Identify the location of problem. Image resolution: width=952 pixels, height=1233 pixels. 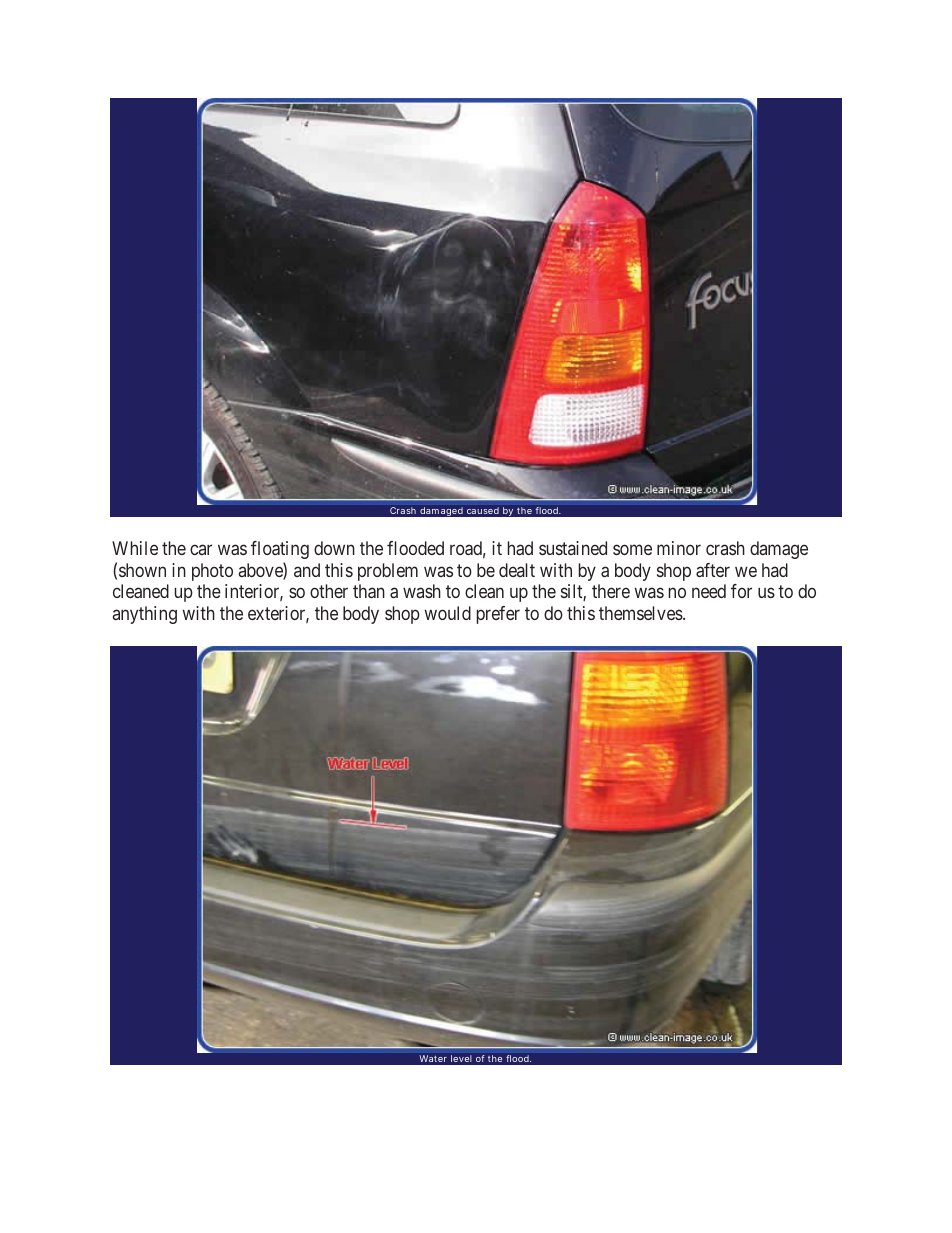
(388, 572).
